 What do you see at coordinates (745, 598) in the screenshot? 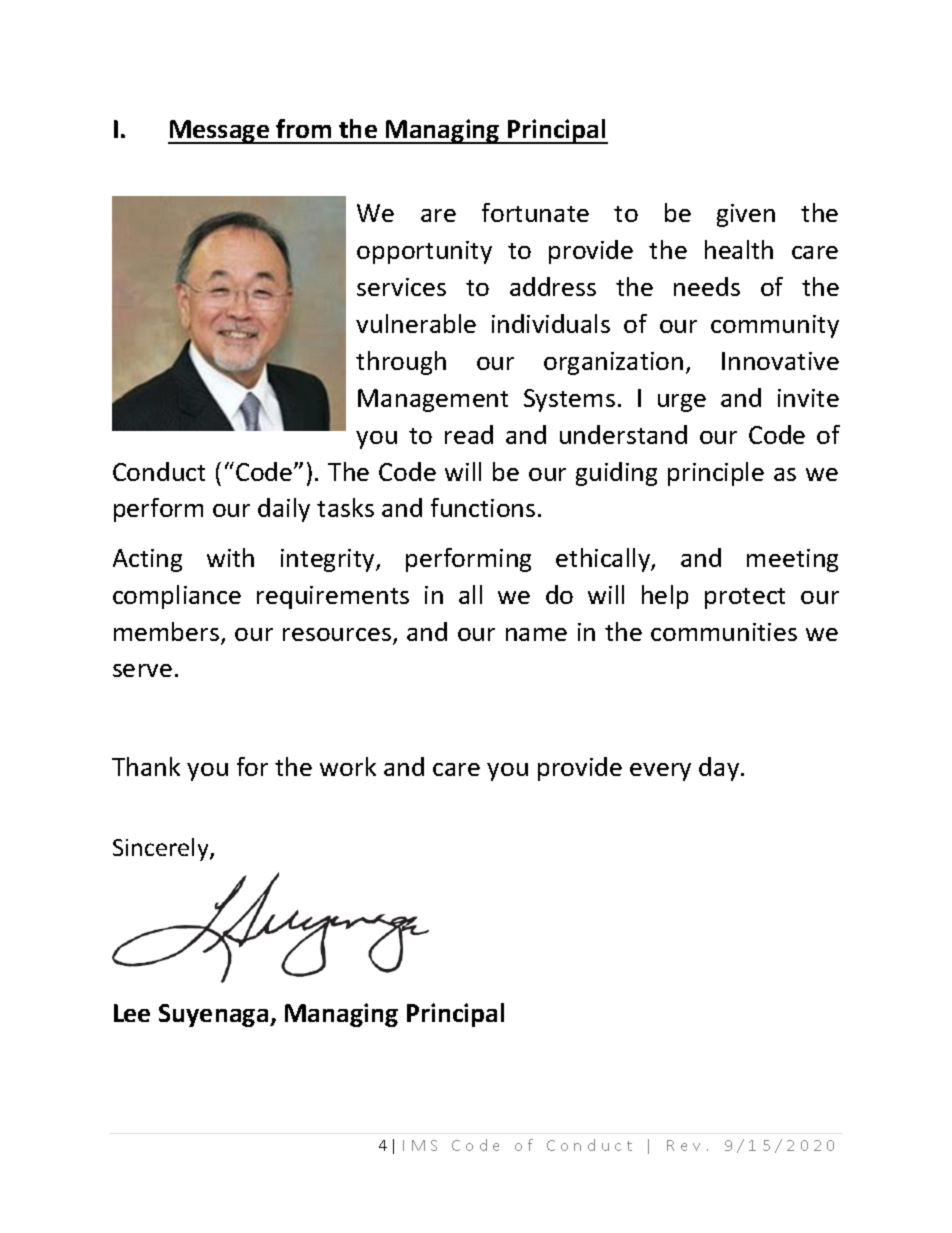
I see `protect` at bounding box center [745, 598].
